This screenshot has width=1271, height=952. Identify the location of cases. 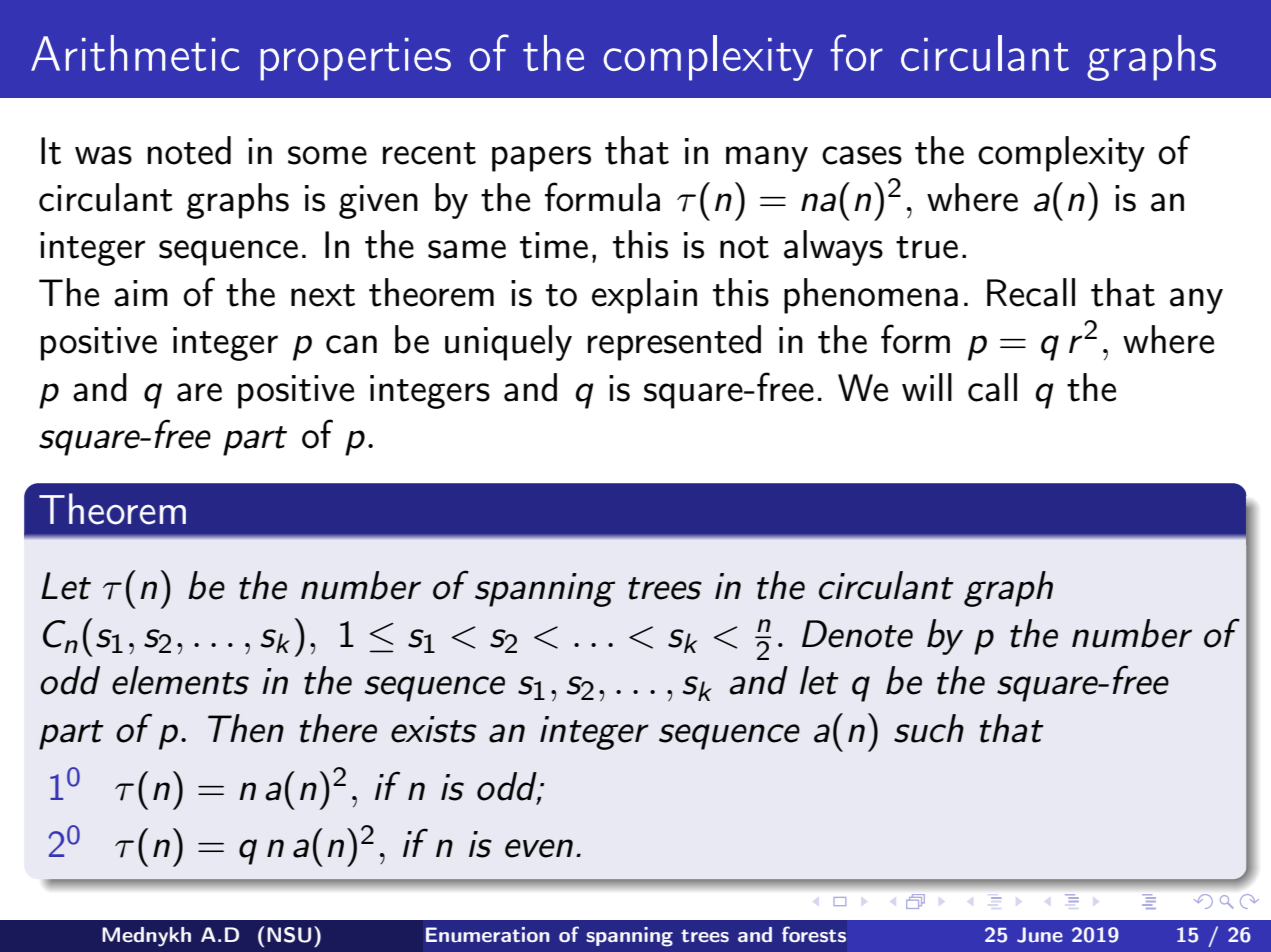
(862, 155).
